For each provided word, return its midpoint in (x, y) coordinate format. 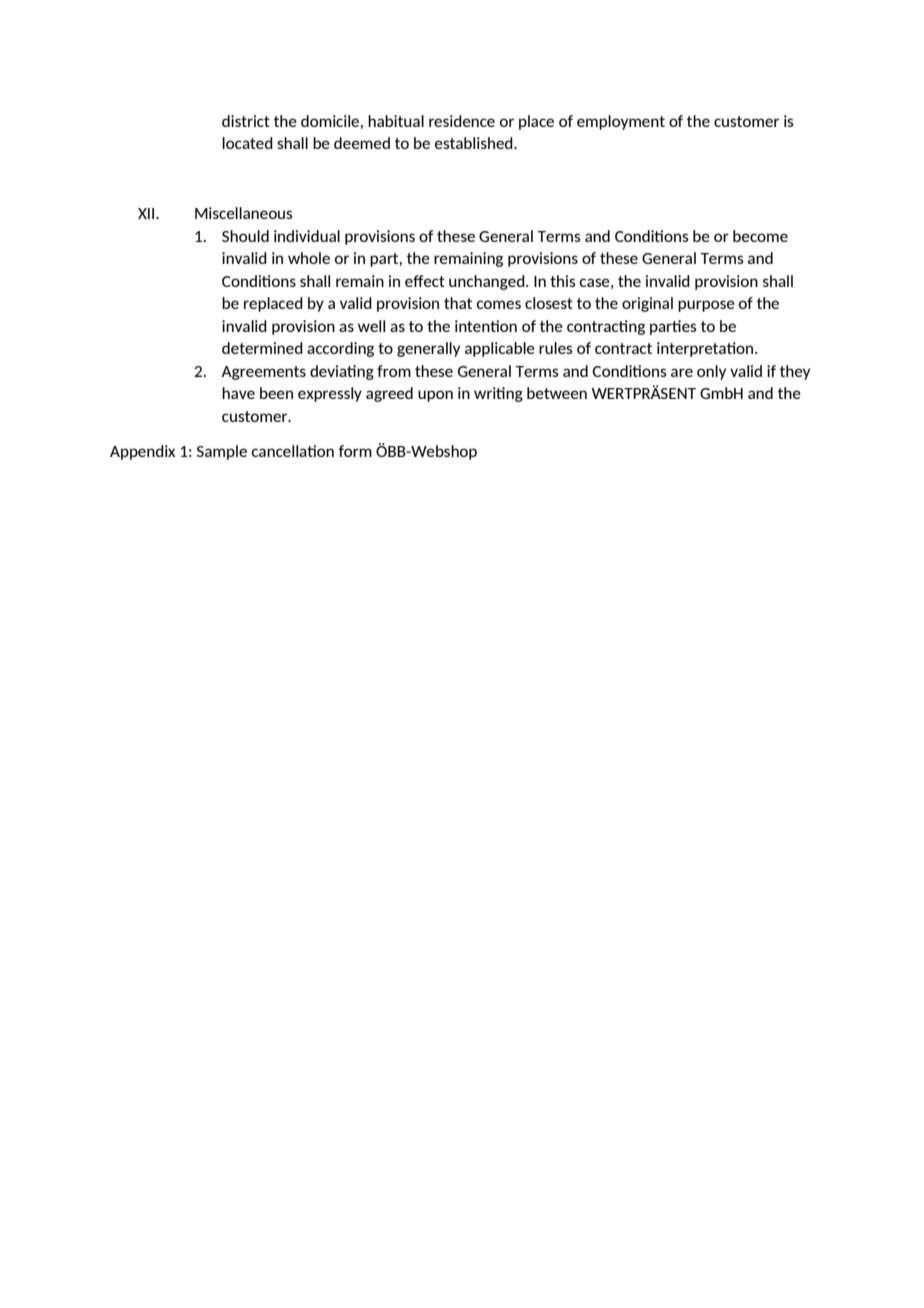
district (246, 121)
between (557, 393)
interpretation (706, 349)
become (760, 236)
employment (621, 122)
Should (245, 236)
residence (462, 121)
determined (262, 348)
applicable (500, 349)
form (355, 451)
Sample (222, 452)
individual (307, 236)
